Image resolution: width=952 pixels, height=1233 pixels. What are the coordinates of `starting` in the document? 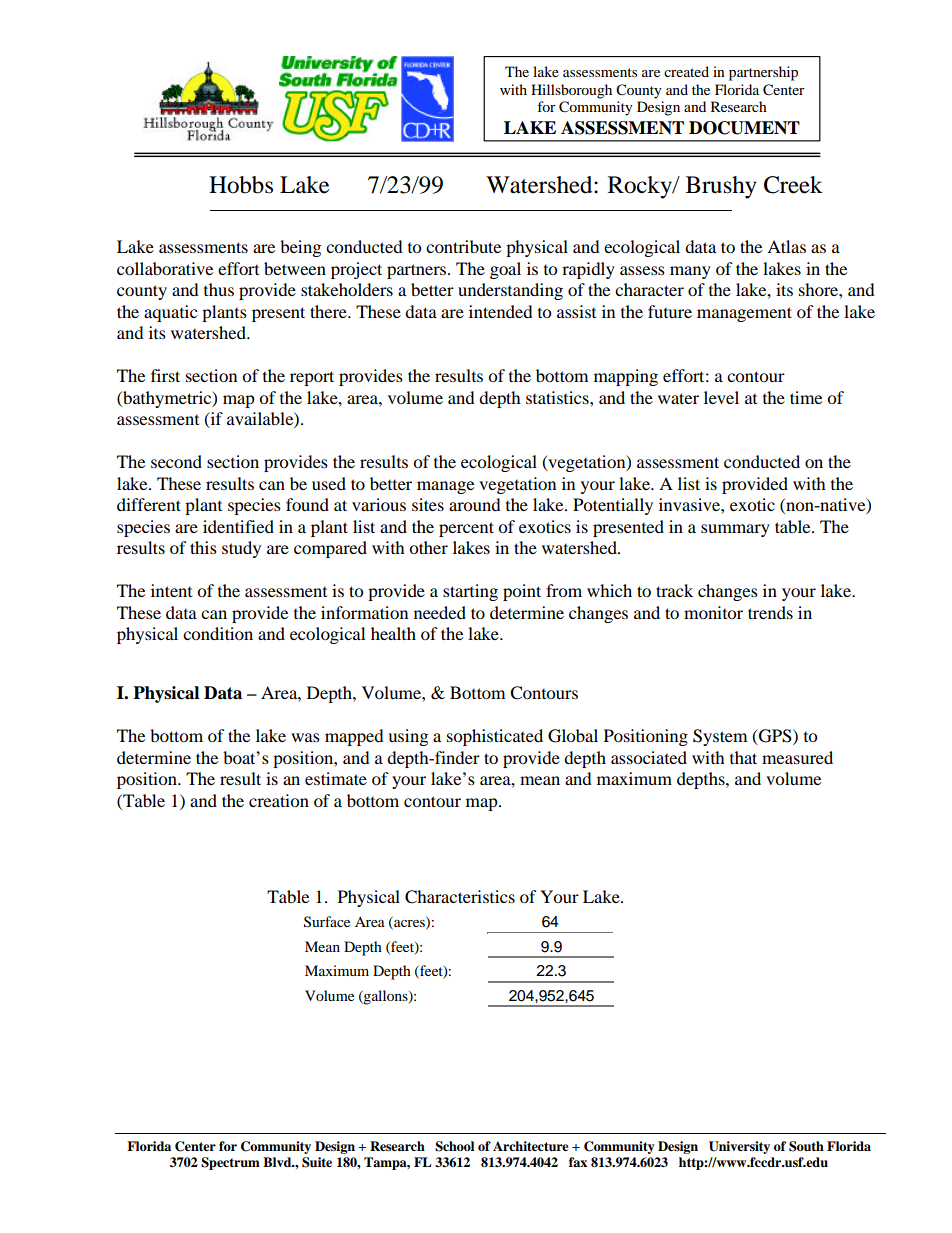 It's located at (470, 592).
